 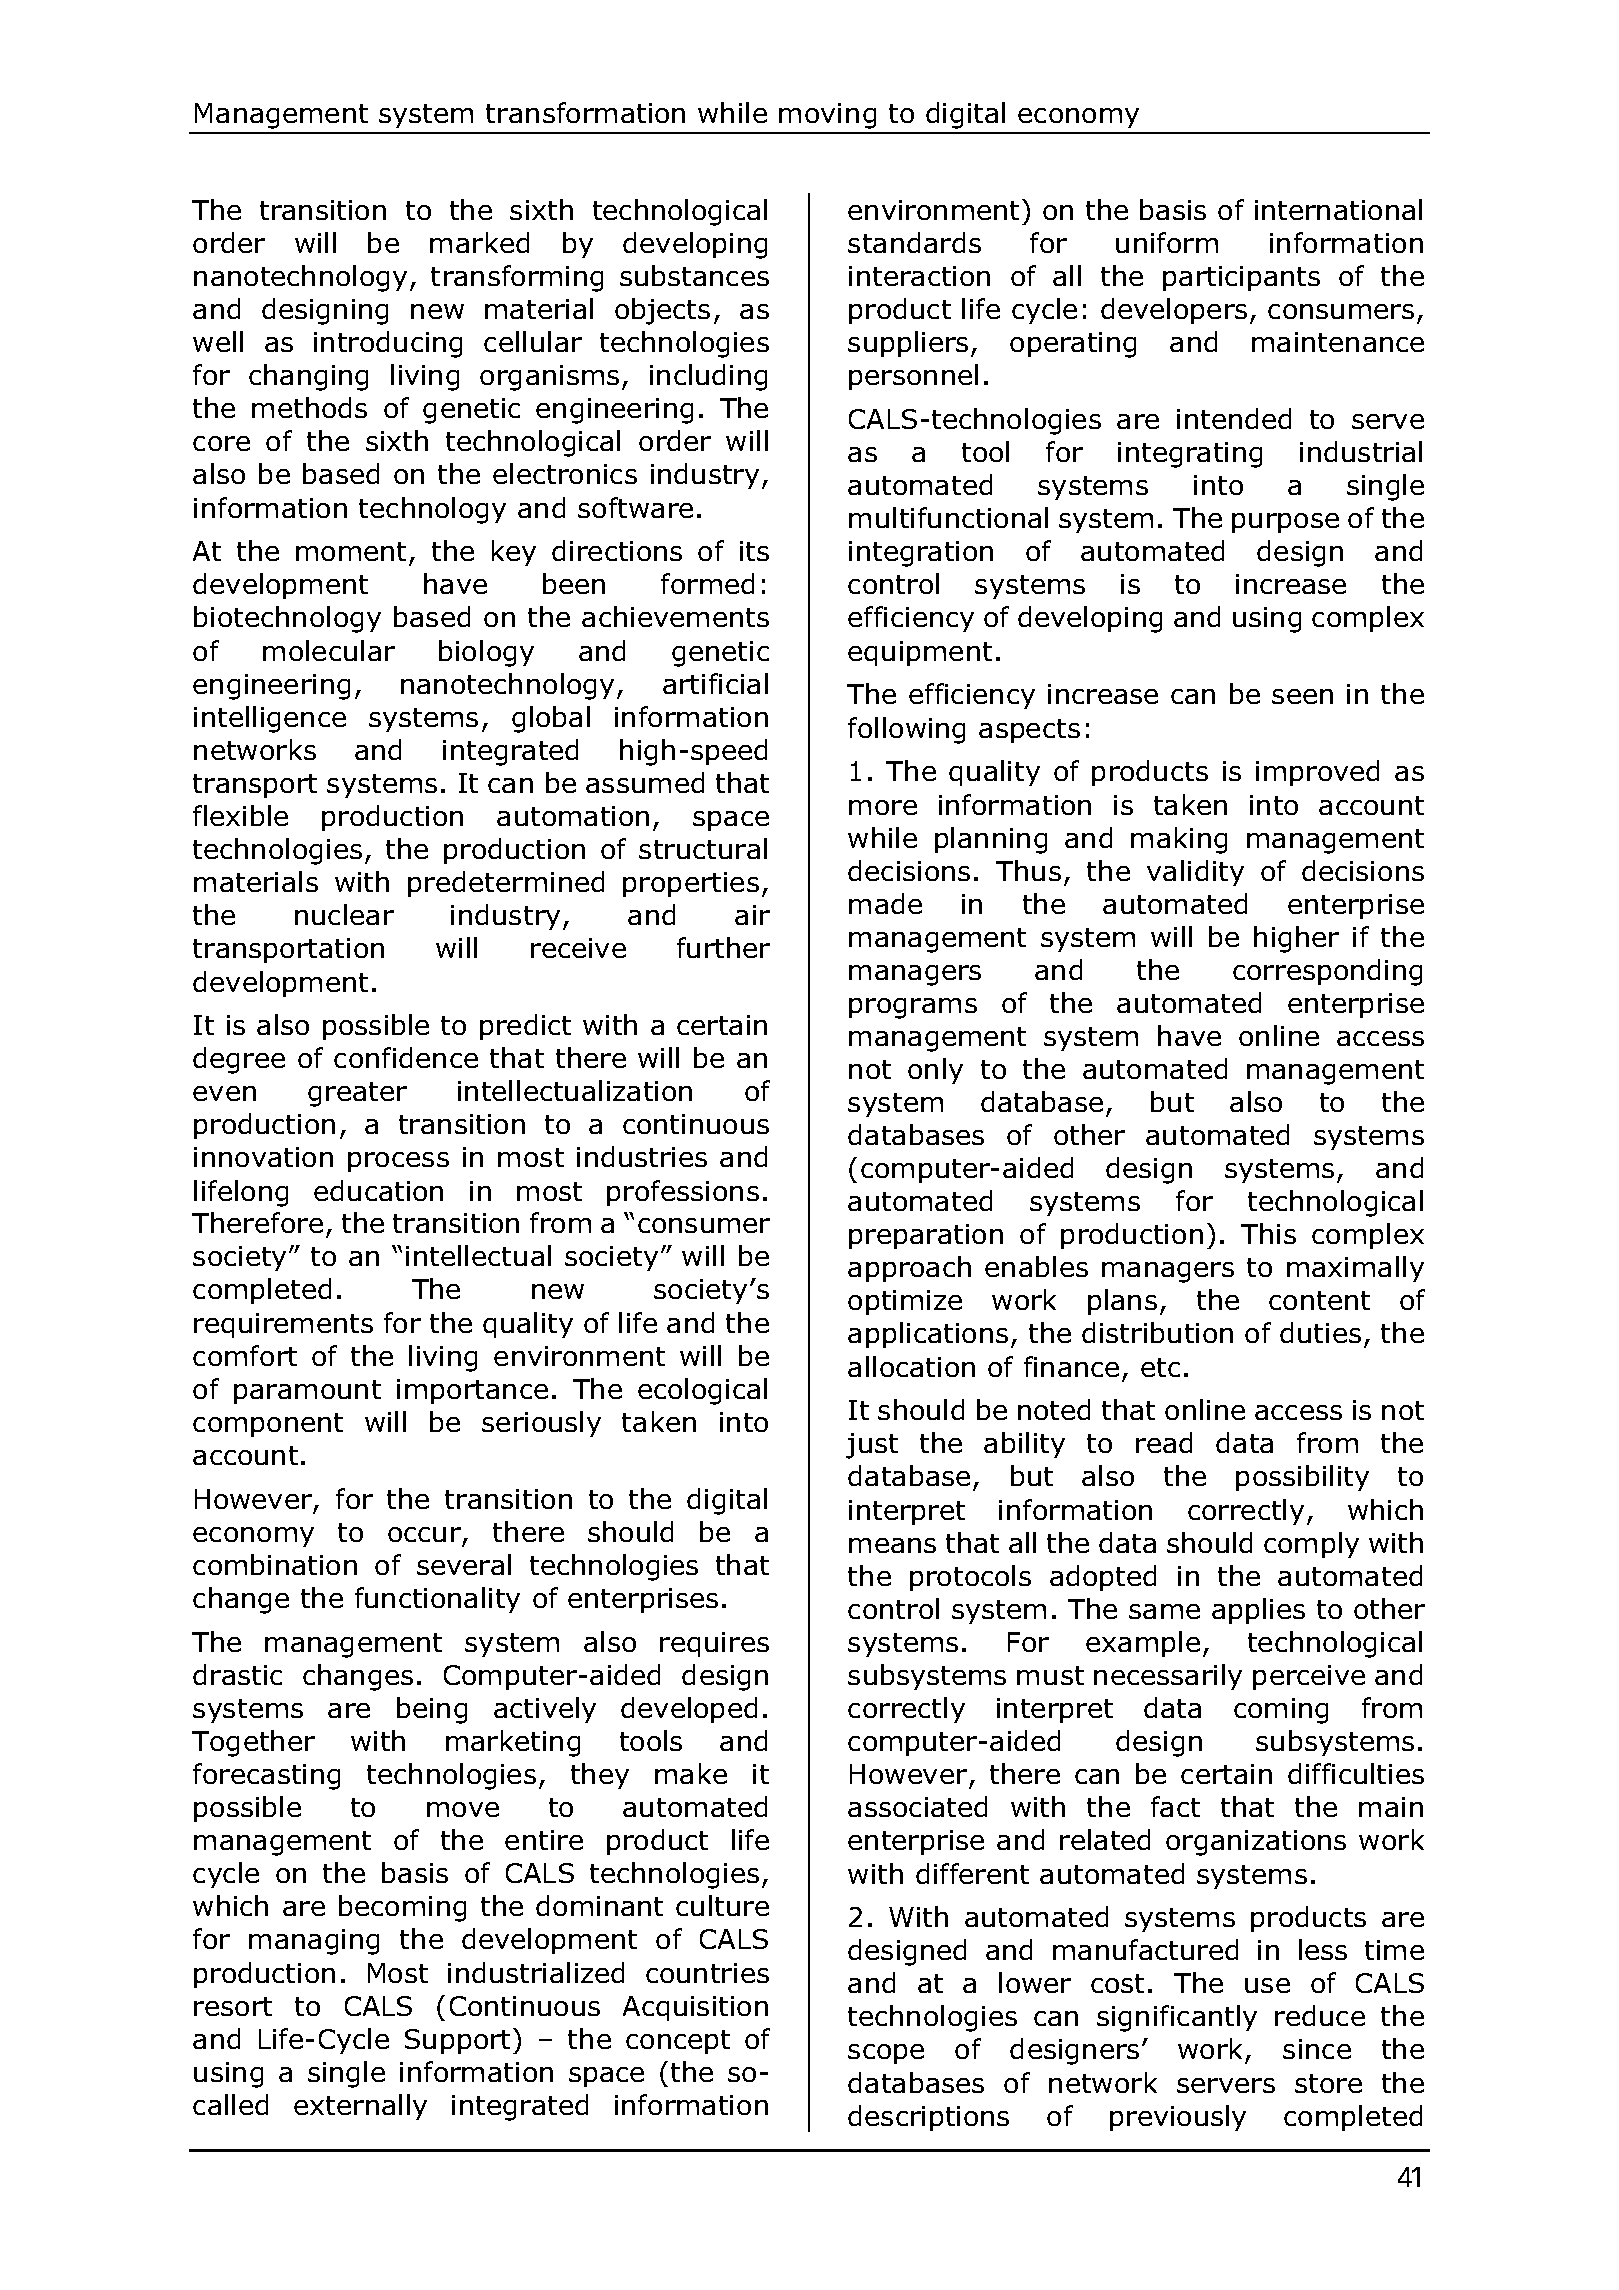 I want to click on scope, so click(x=886, y=2054).
